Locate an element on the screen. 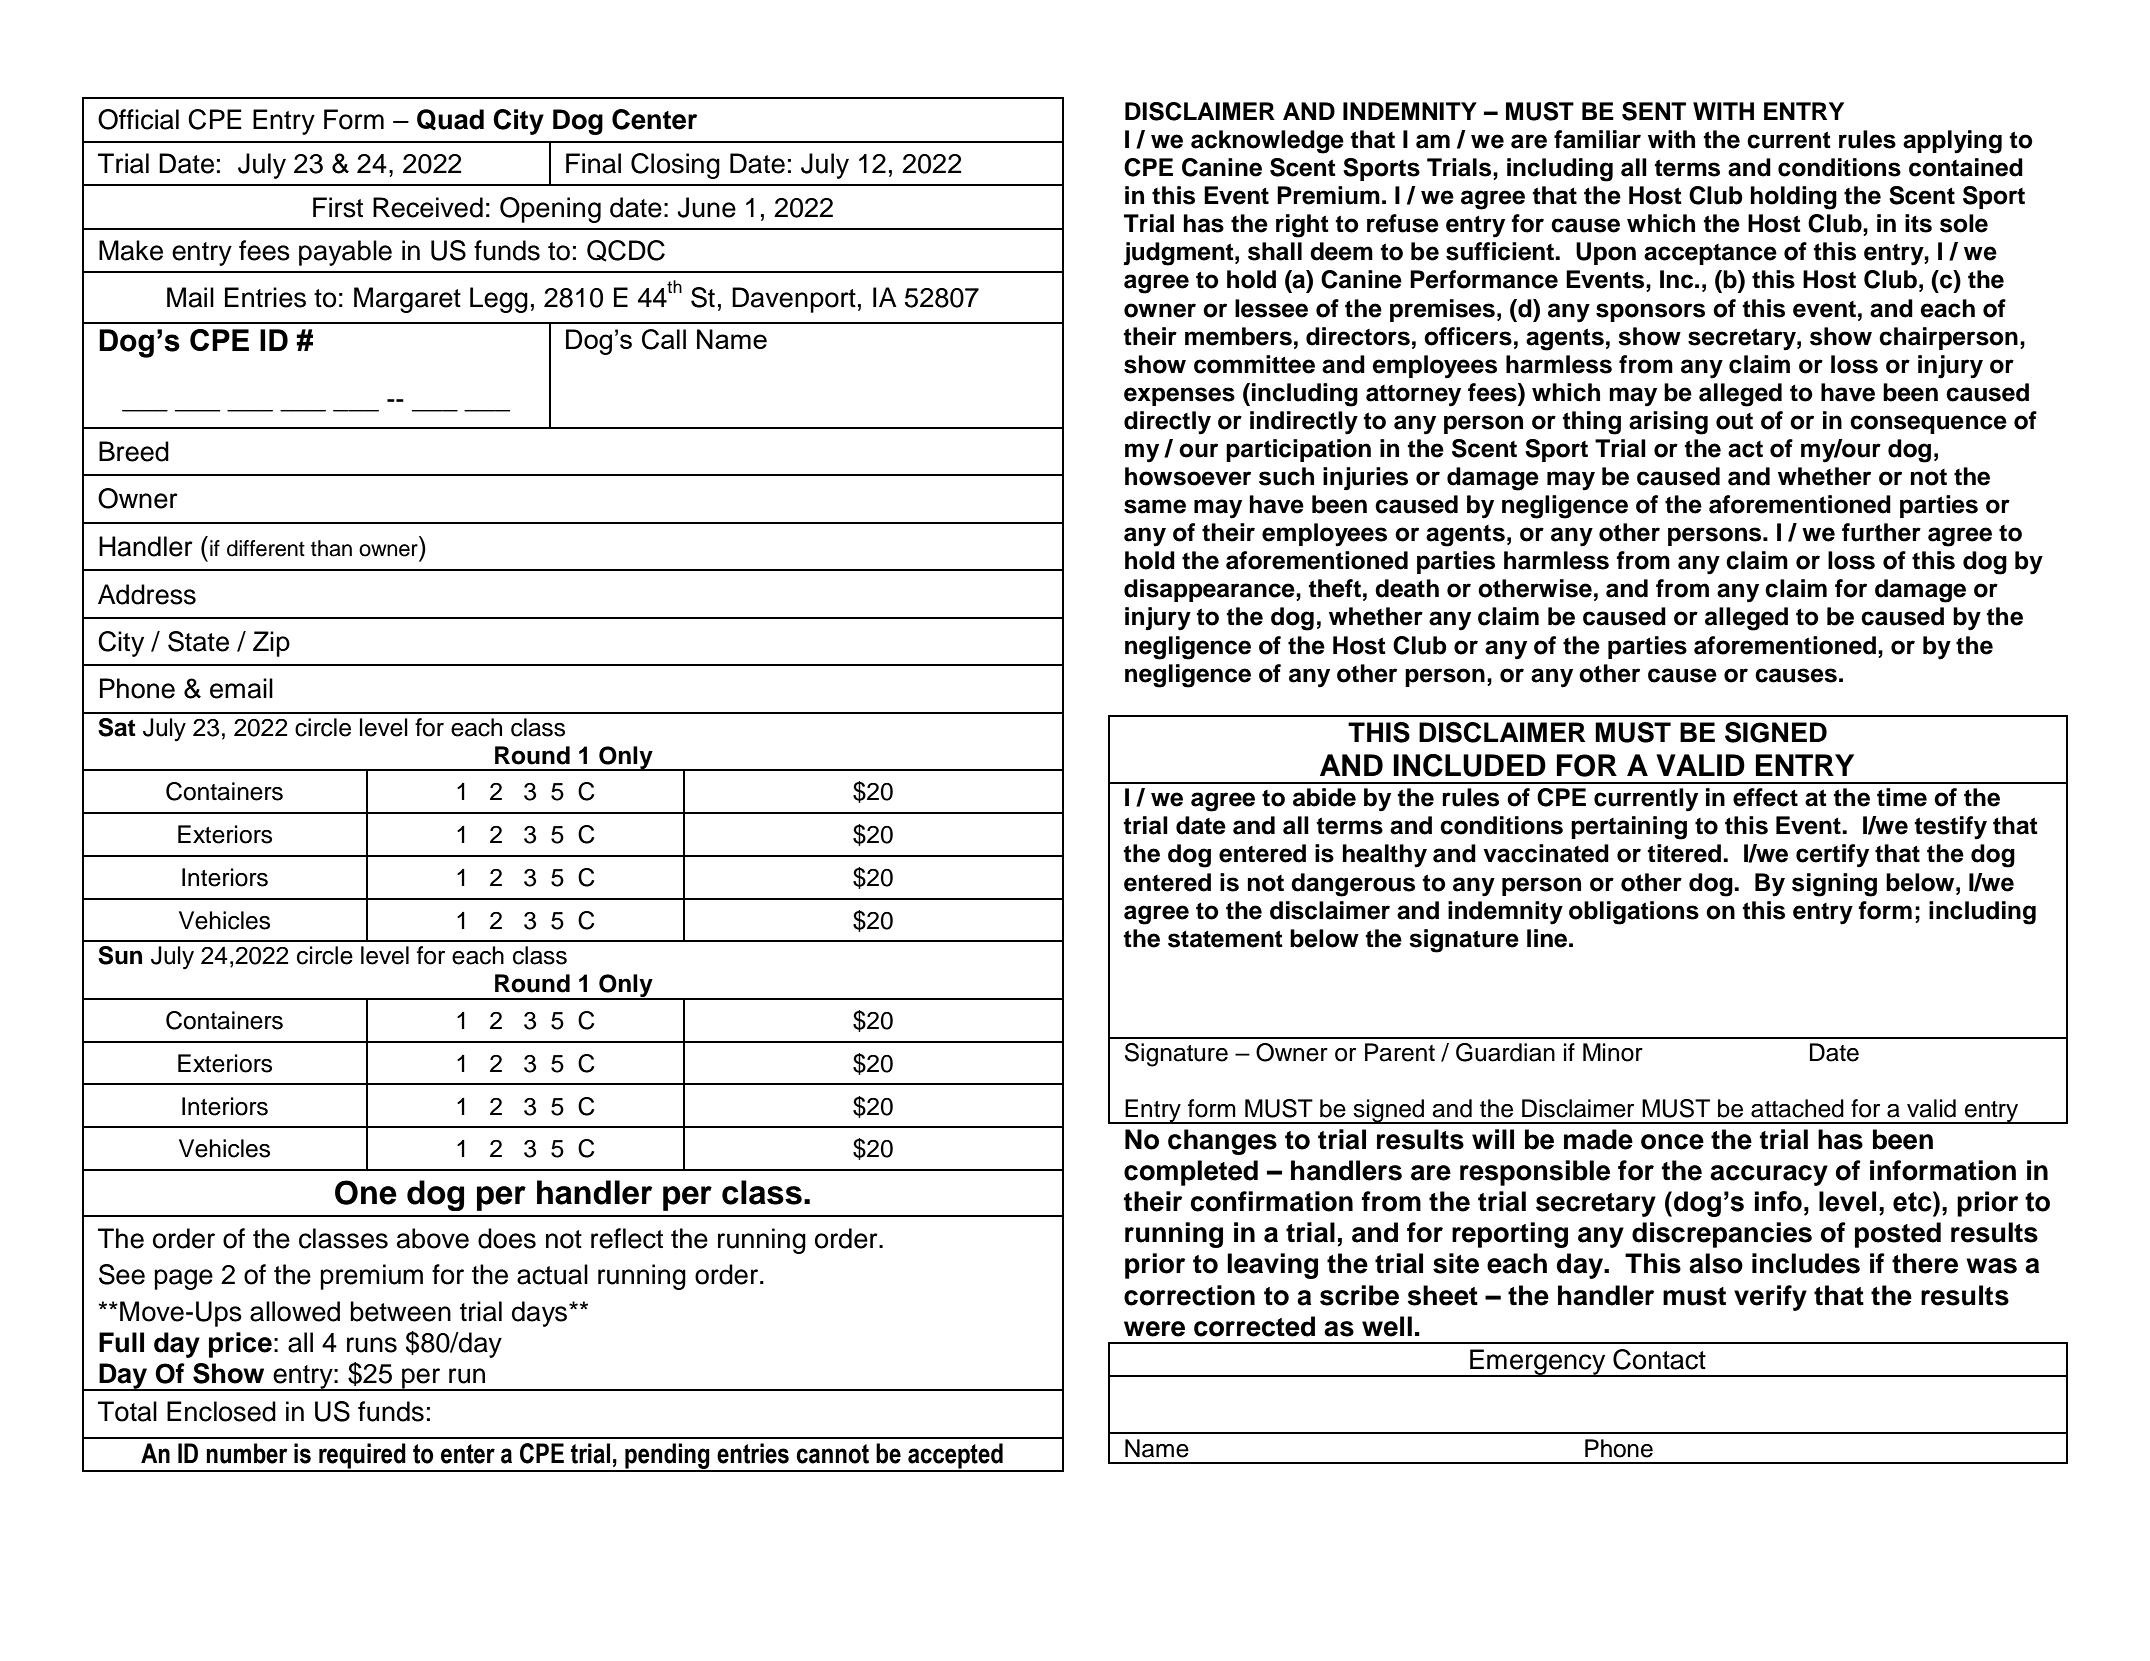 Image resolution: width=2150 pixels, height=1661 pixels. accepted is located at coordinates (955, 1457).
